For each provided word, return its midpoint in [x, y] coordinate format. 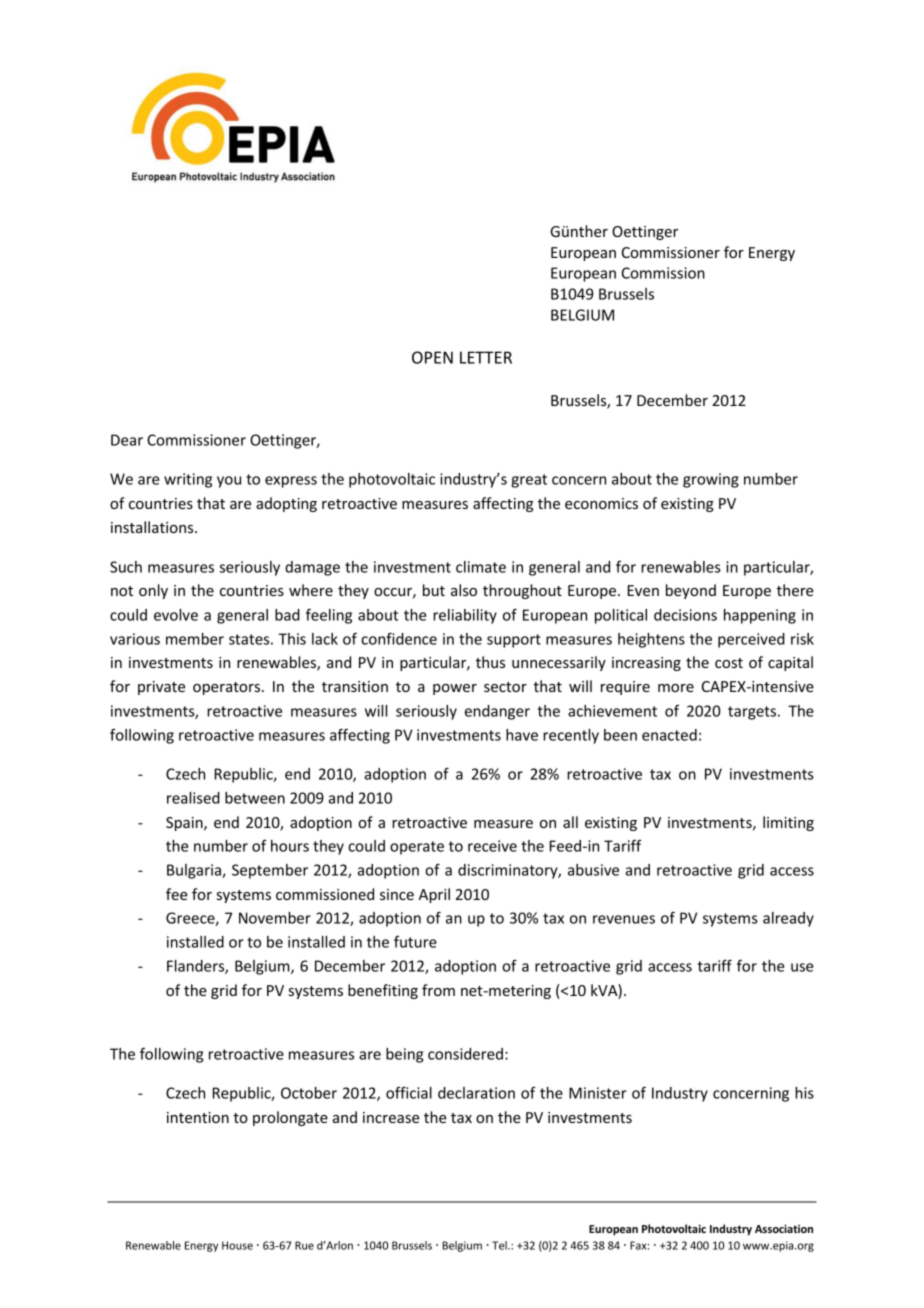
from [438, 990]
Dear [127, 440]
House [237, 1245]
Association [784, 1228]
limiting [788, 823]
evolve [176, 615]
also [464, 590]
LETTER [486, 357]
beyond [691, 591]
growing [711, 480]
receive [492, 846]
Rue [304, 1245]
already [788, 919]
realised [193, 798]
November [275, 918]
